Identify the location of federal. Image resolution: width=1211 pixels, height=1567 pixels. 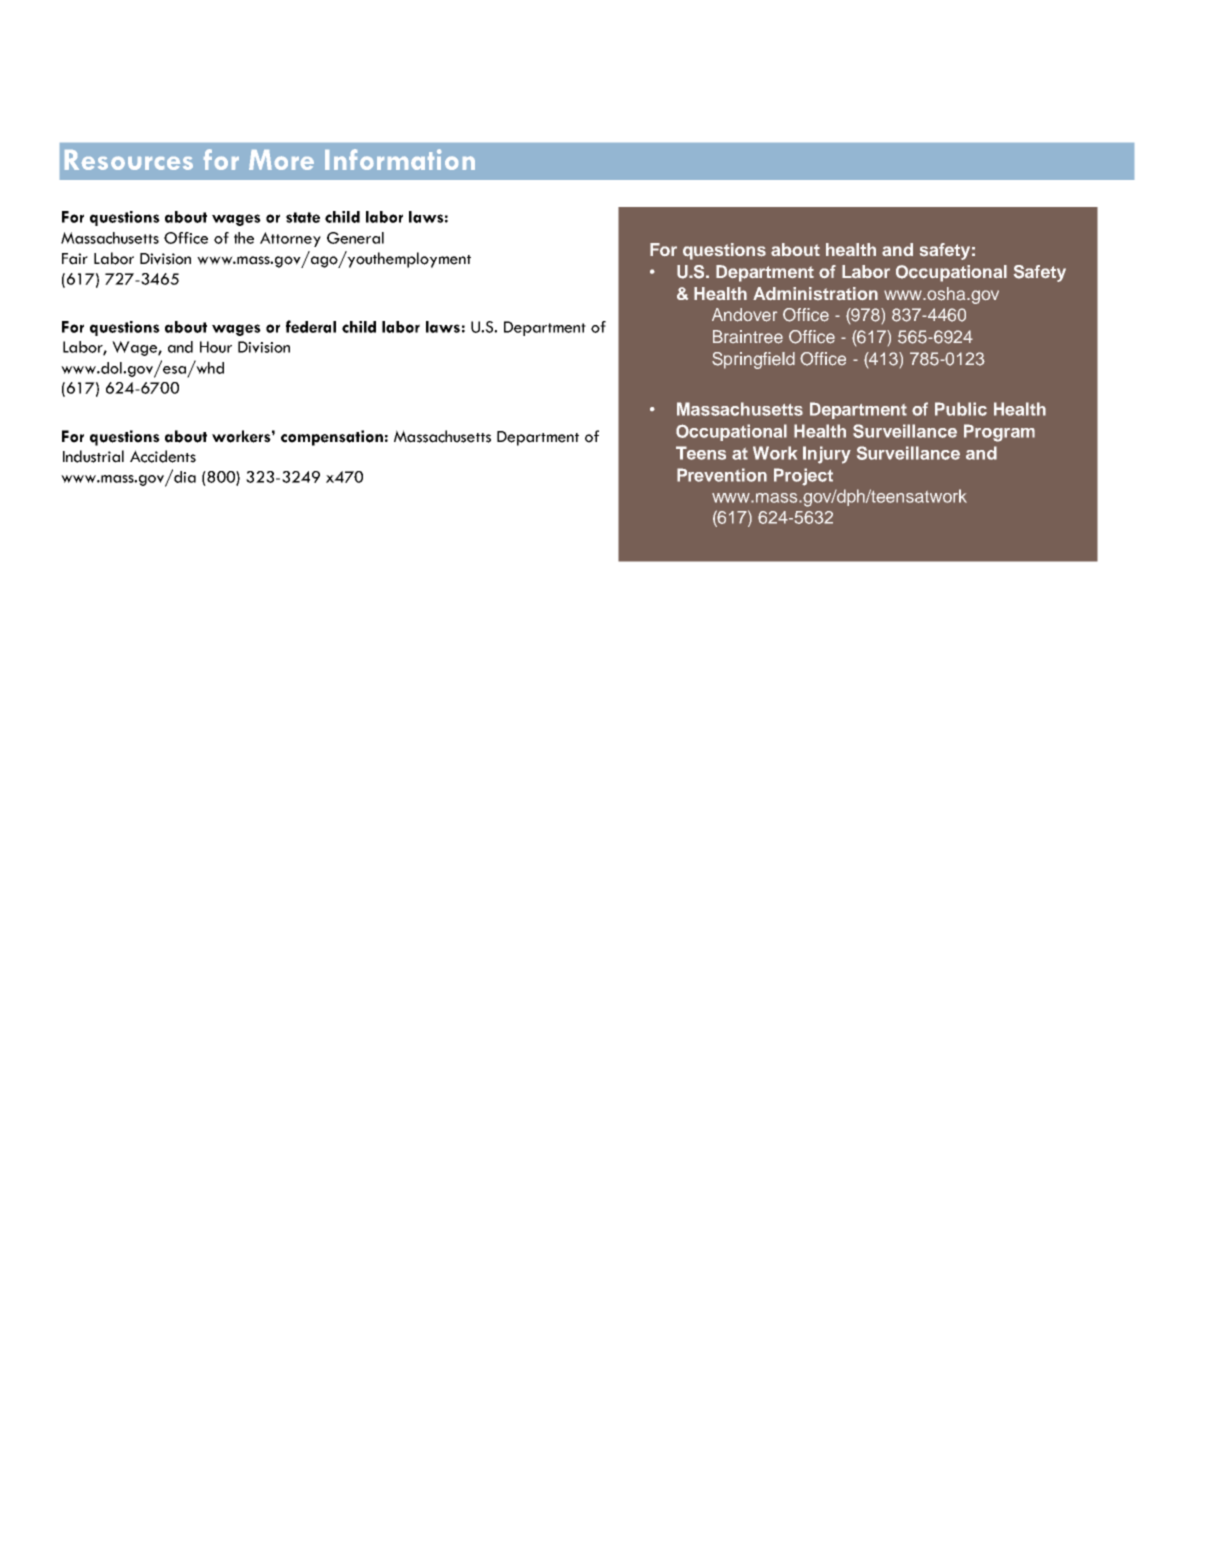
(311, 326).
